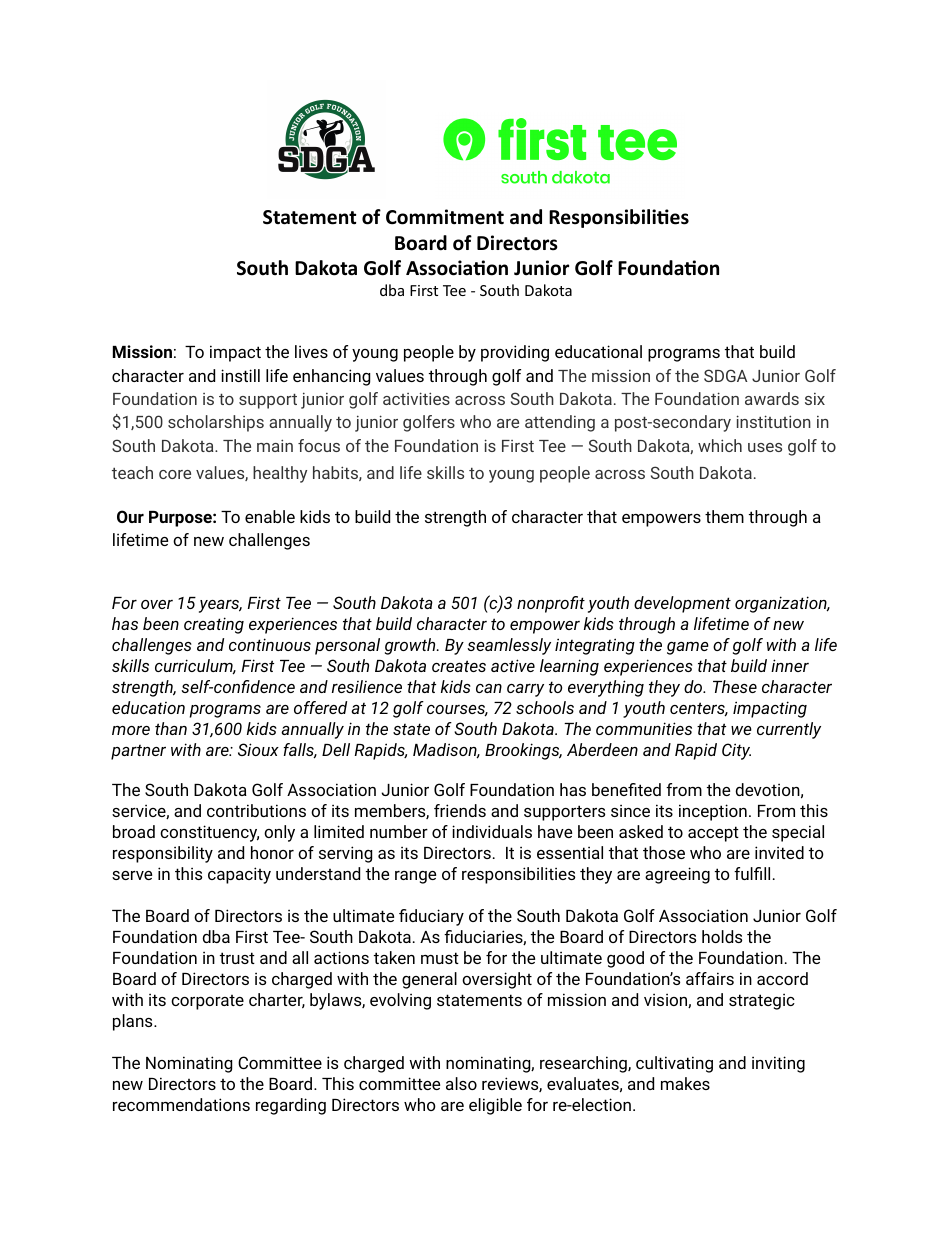  I want to click on contributions, so click(256, 810).
